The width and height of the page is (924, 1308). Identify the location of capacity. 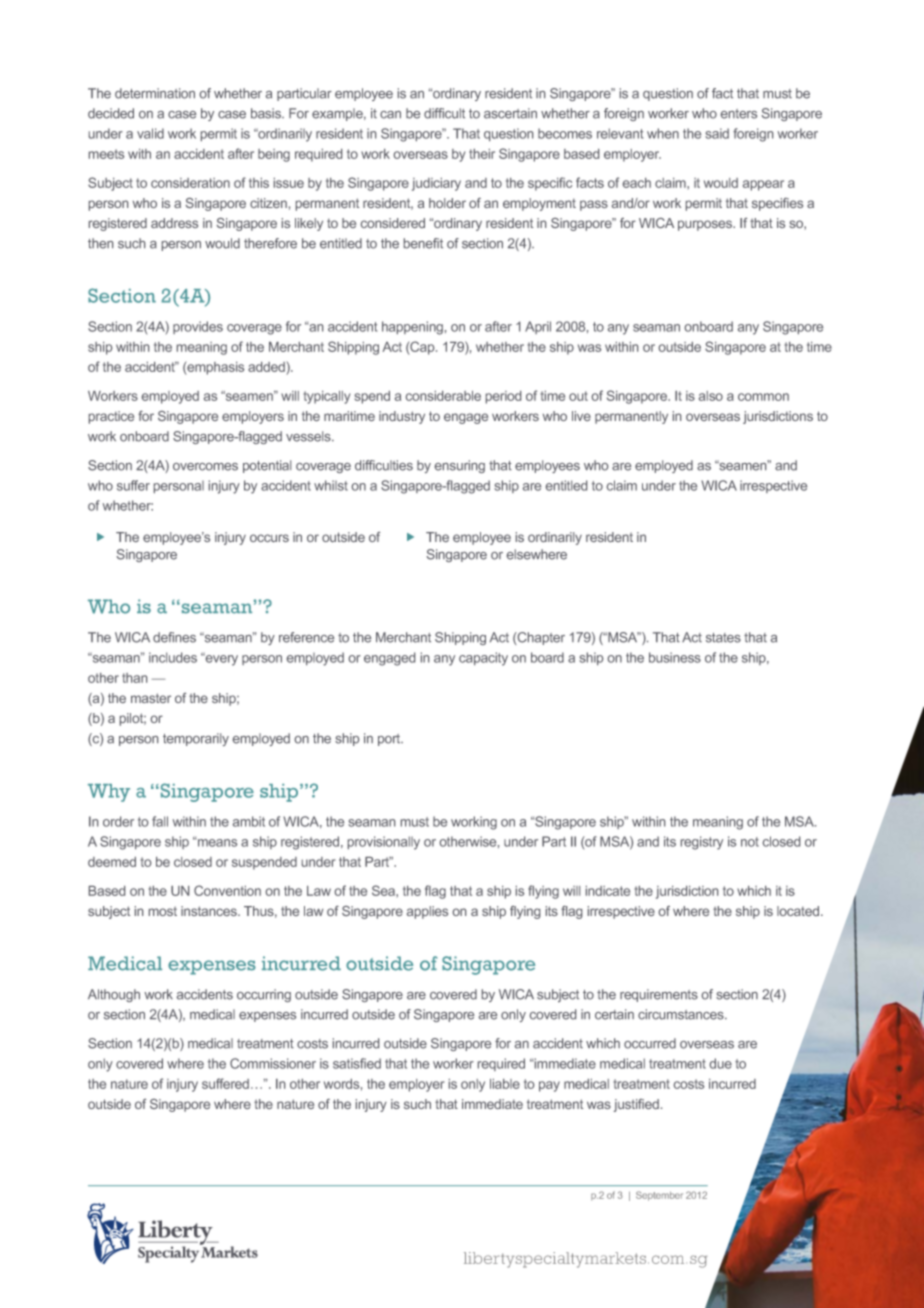
(483, 659).
